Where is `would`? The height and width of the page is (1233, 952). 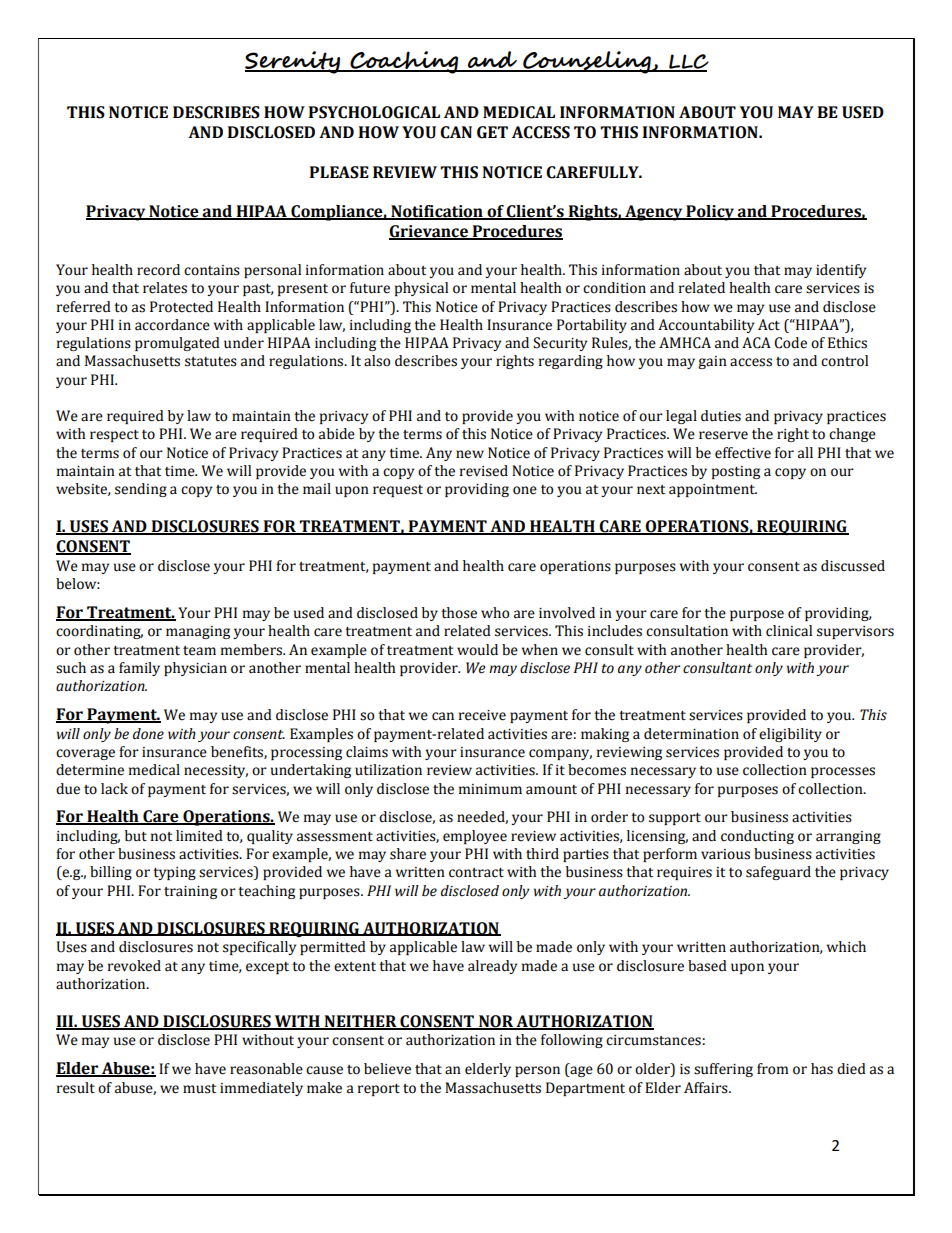
would is located at coordinates (477, 650).
